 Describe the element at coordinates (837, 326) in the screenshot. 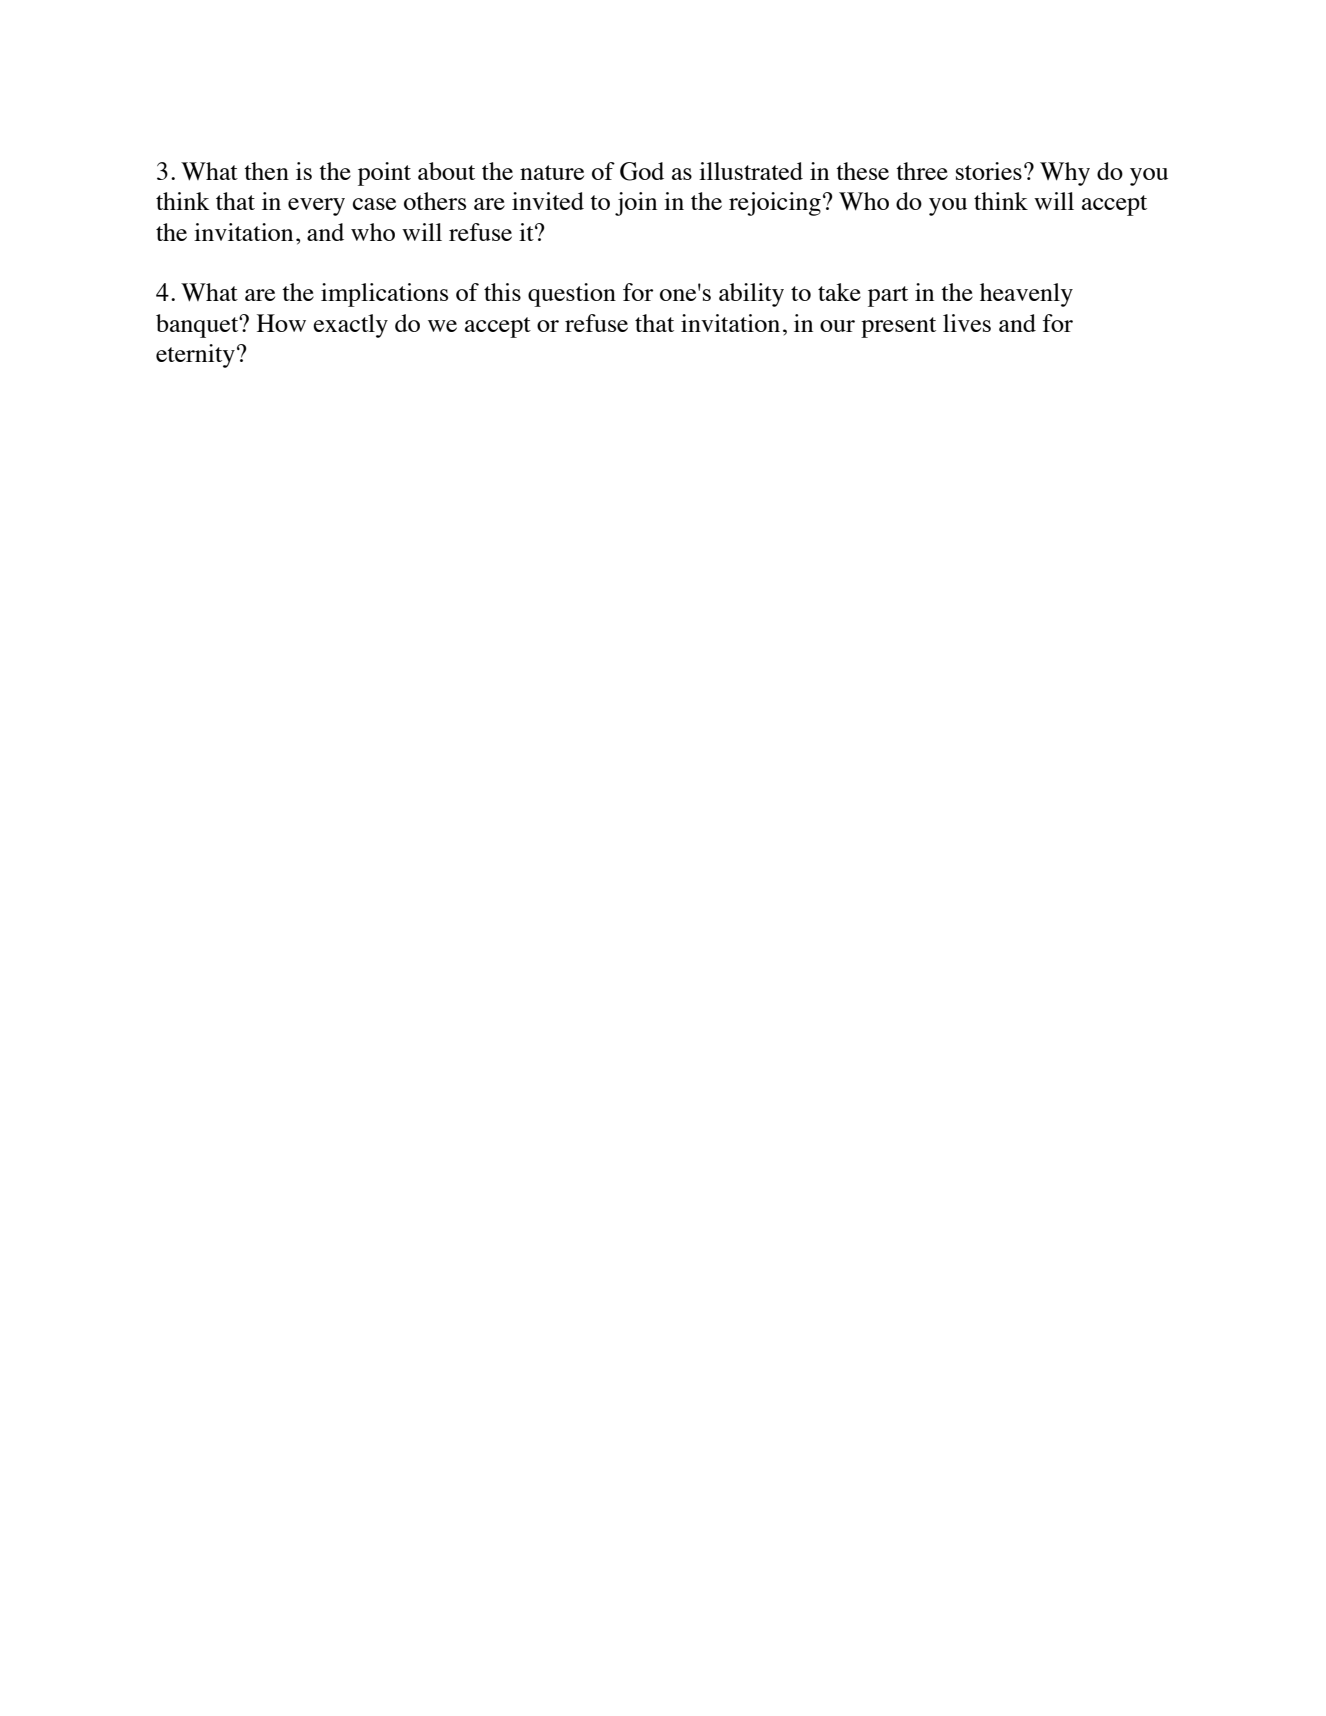

I see `our` at that location.
